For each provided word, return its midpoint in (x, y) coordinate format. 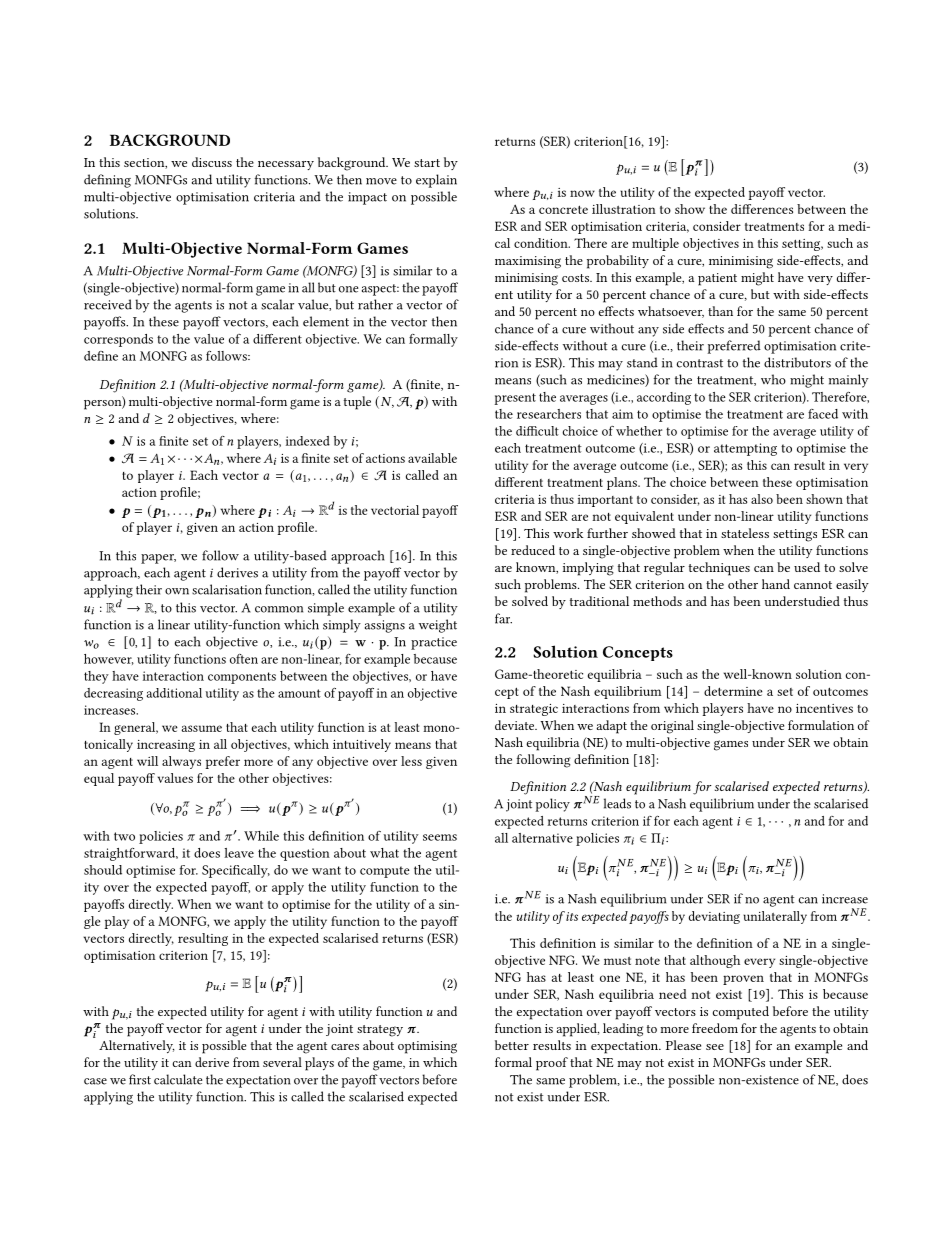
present (515, 399)
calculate (178, 1079)
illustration (624, 209)
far (503, 618)
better (512, 1045)
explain (436, 181)
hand (776, 584)
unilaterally (775, 917)
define (101, 356)
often (244, 659)
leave (239, 853)
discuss (212, 162)
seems (440, 837)
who (773, 379)
